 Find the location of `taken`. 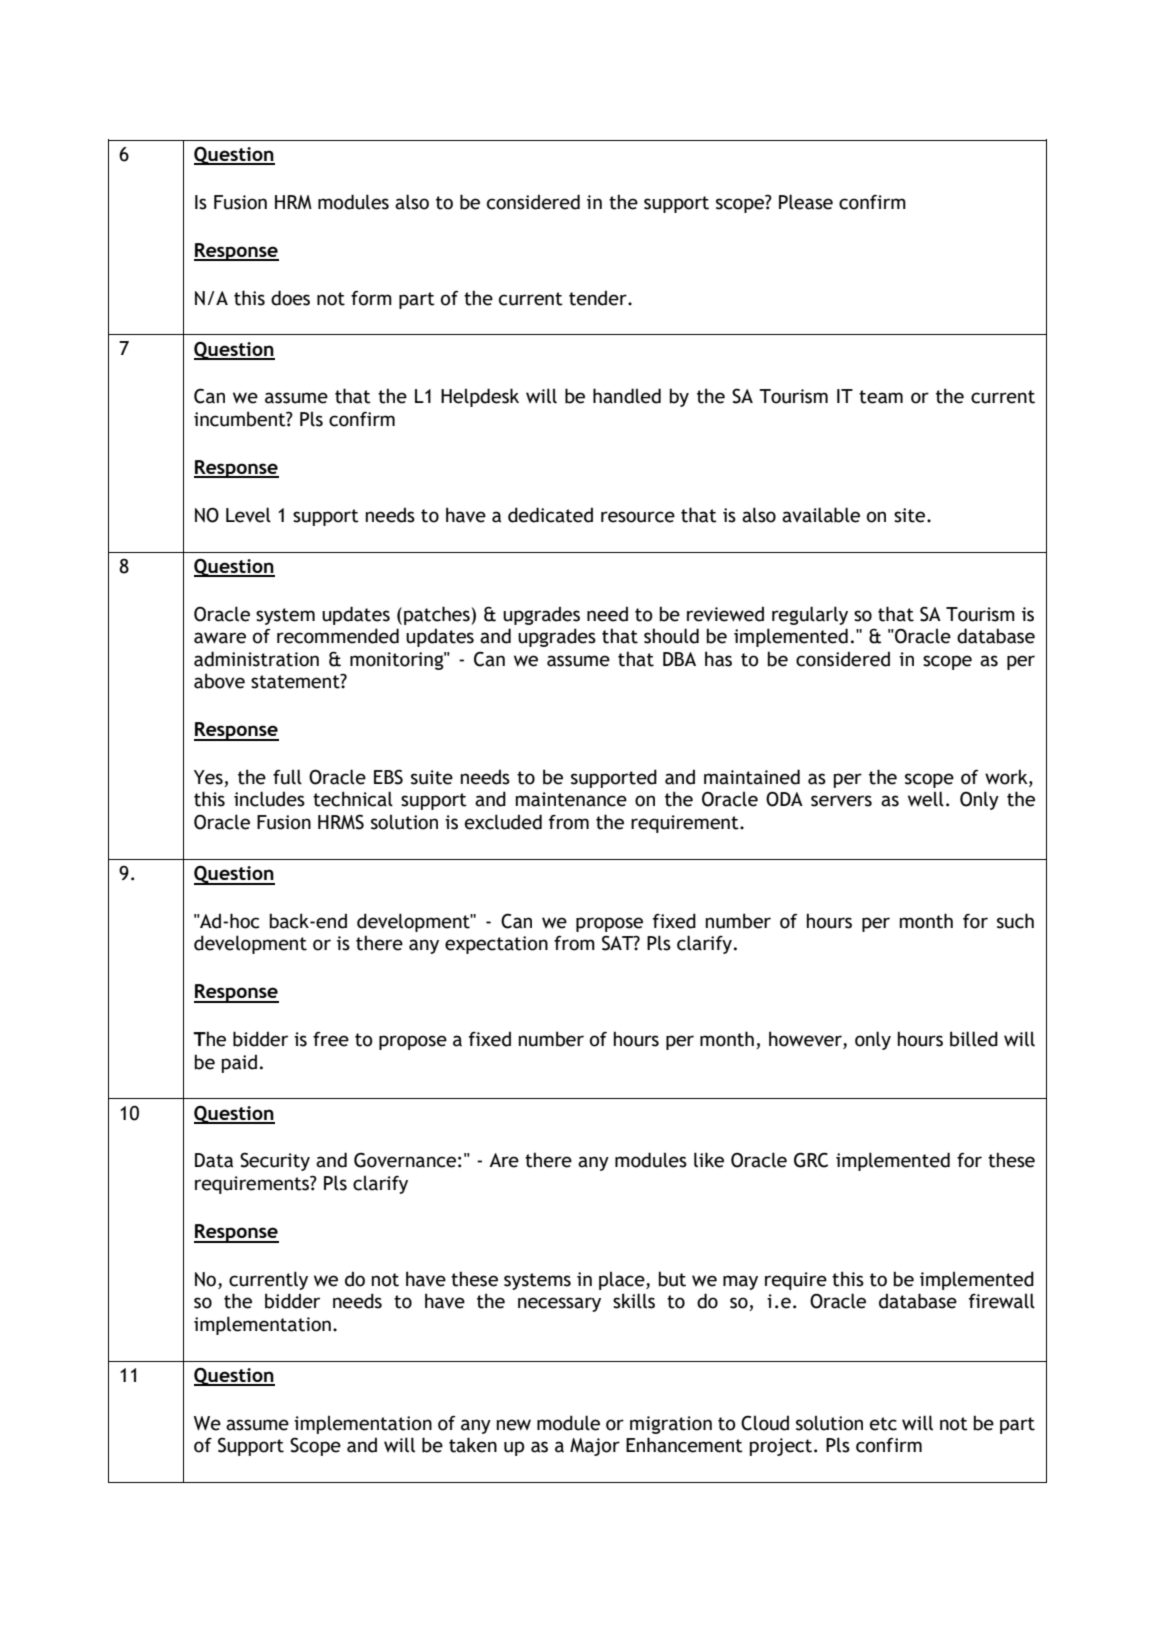

taken is located at coordinates (473, 1445).
